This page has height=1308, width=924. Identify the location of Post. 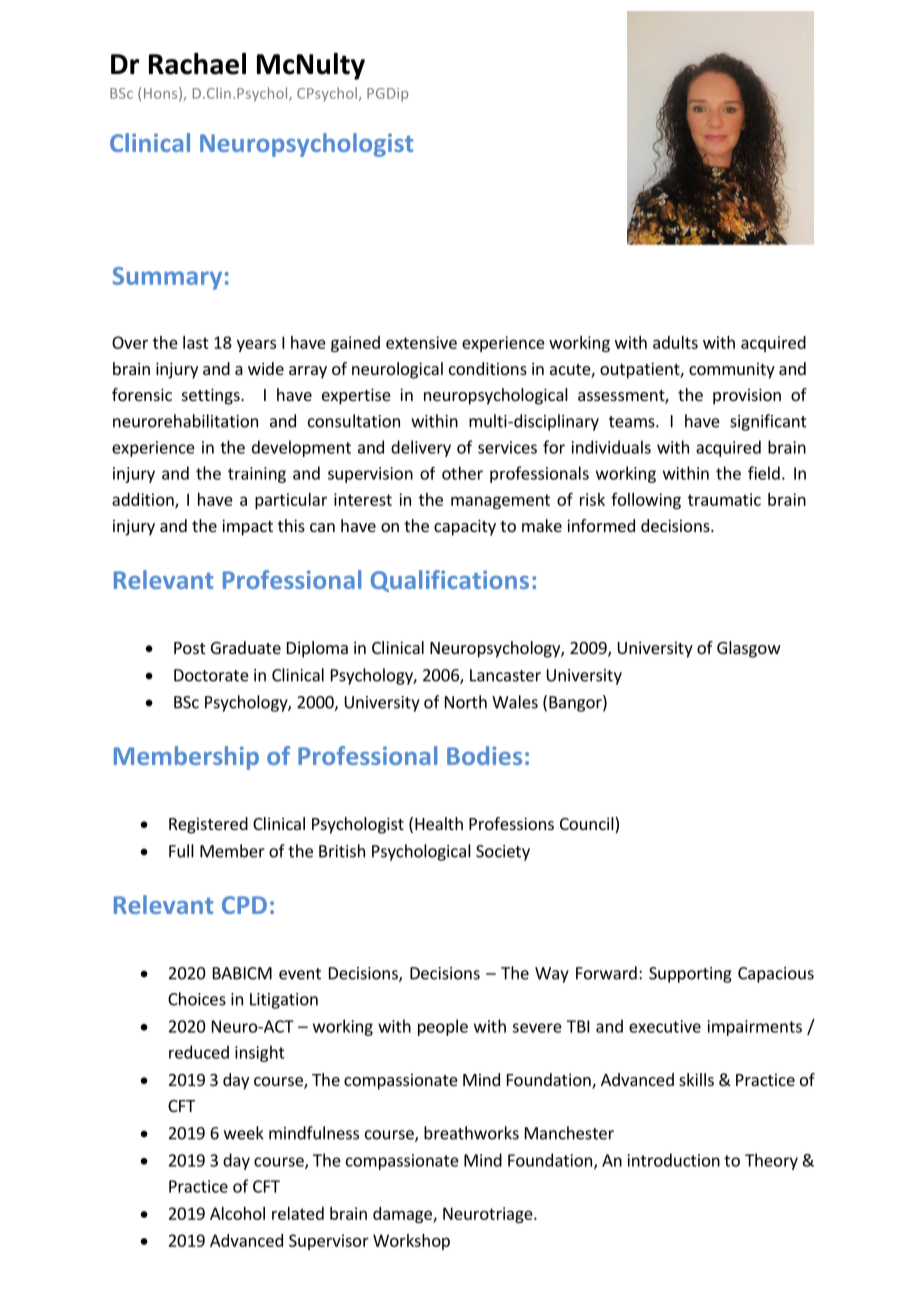
(189, 648).
